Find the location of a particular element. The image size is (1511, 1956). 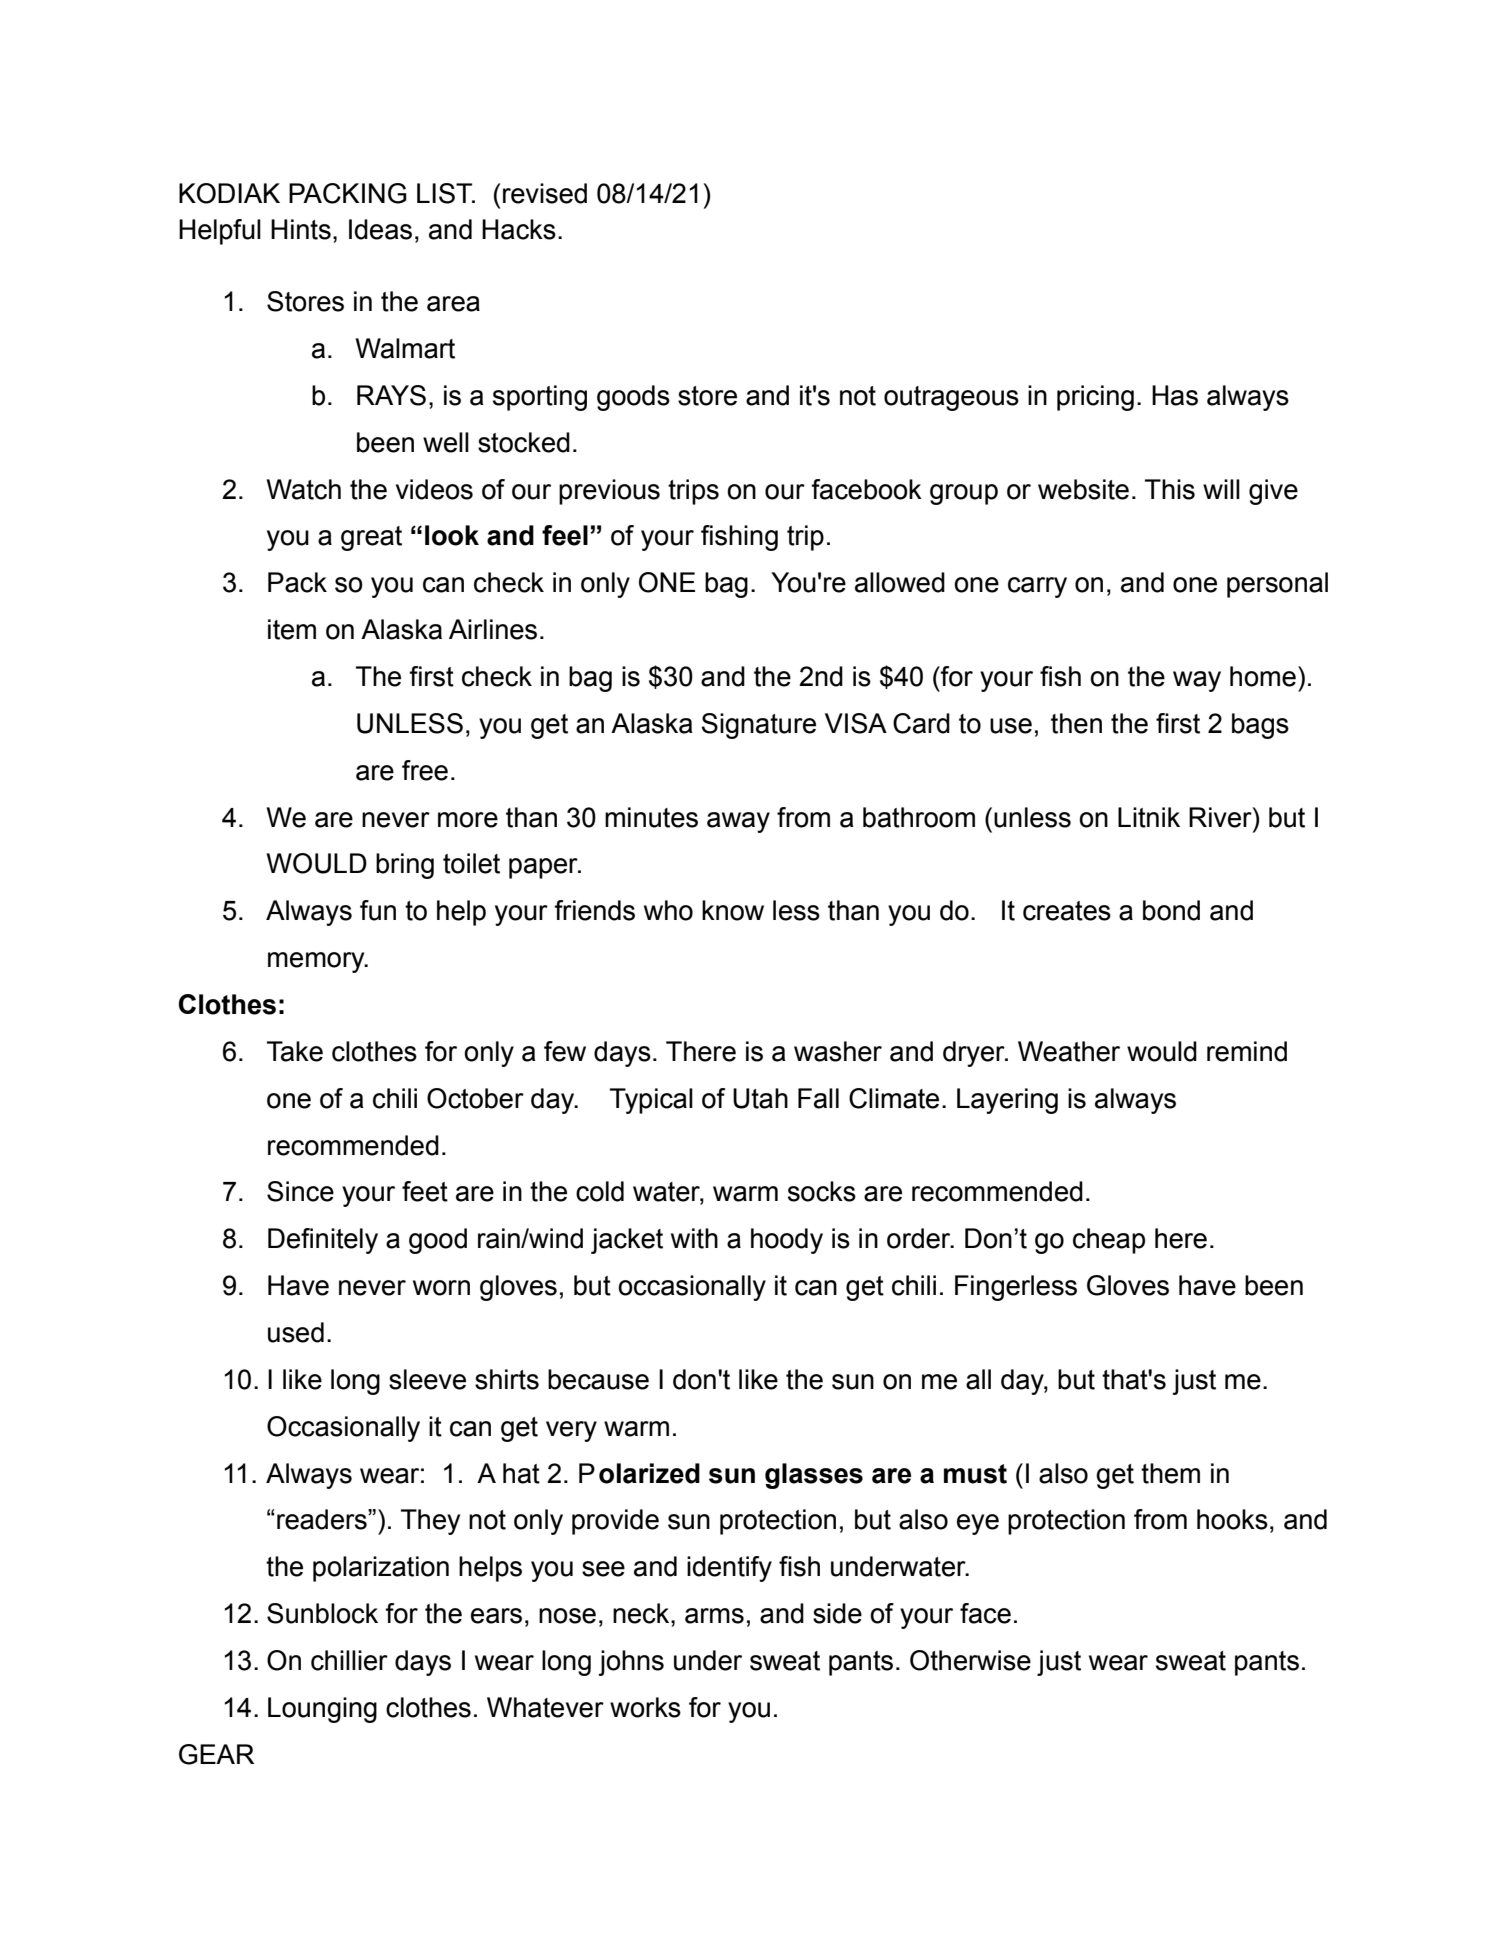

works is located at coordinates (645, 1707).
